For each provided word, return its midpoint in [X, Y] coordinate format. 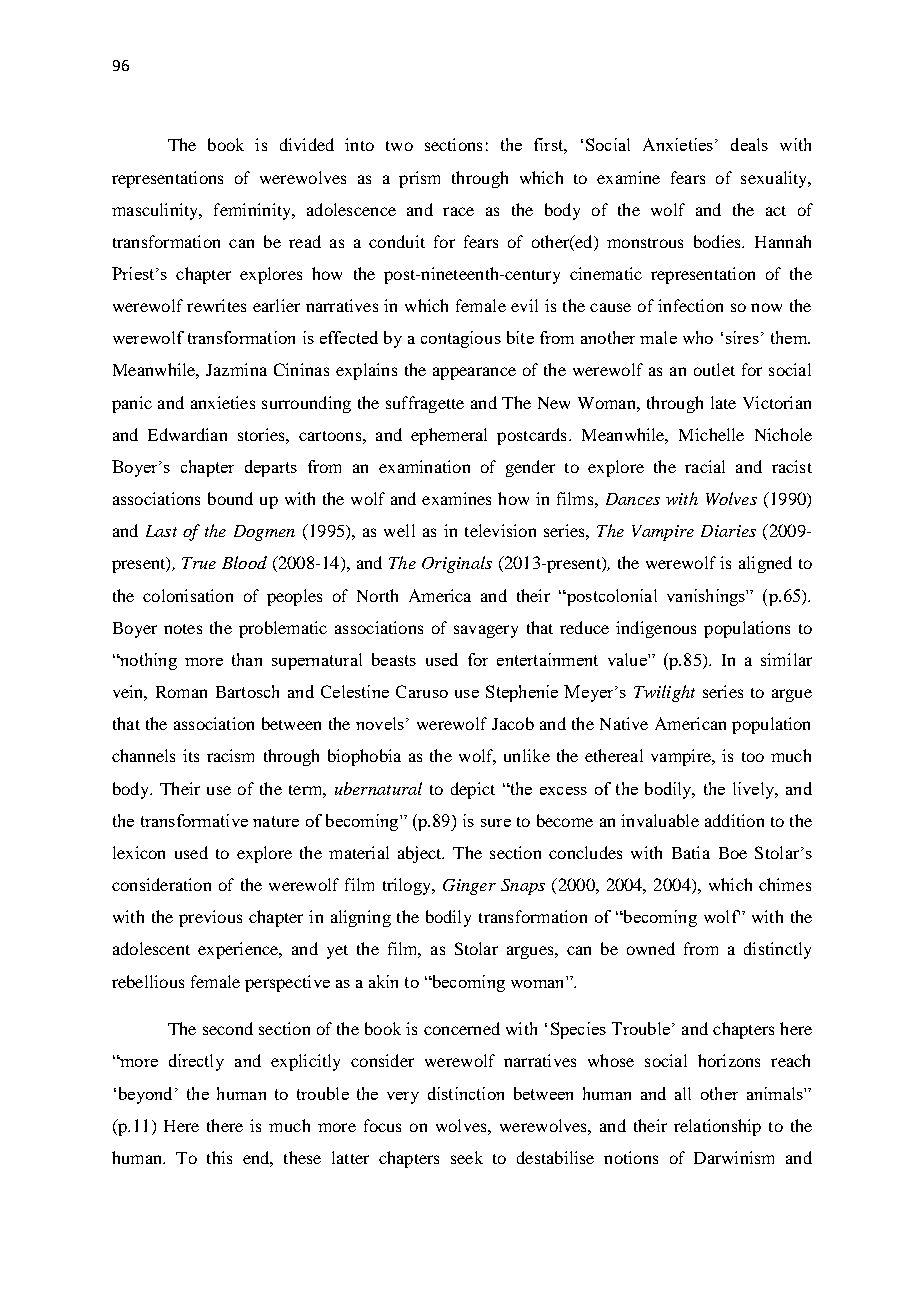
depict [473, 790]
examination [424, 466]
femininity [253, 211]
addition [734, 820]
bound [230, 498]
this [219, 1157]
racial [705, 466]
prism [419, 179]
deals [749, 144]
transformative [194, 820]
